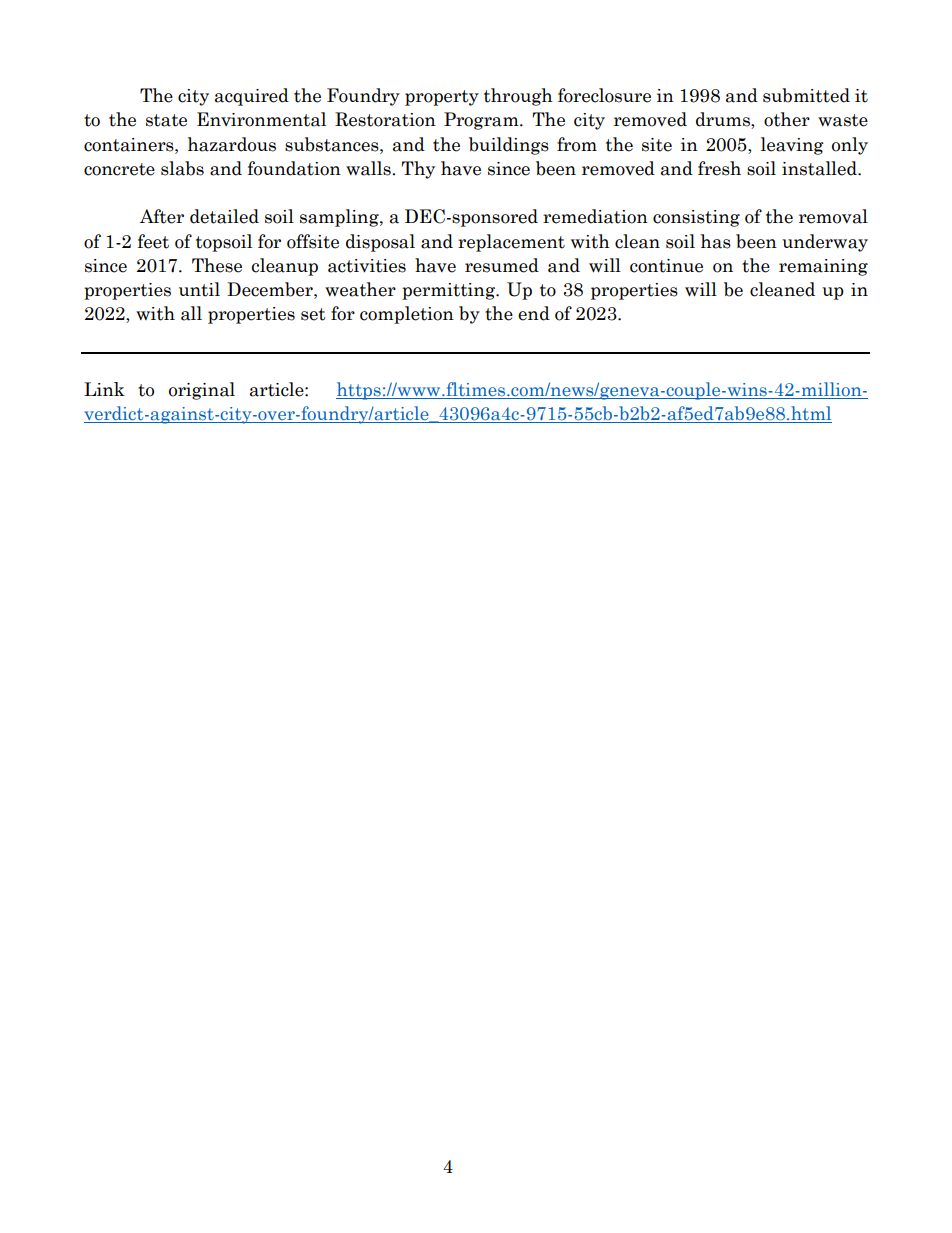 This page has height=1233, width=952. What do you see at coordinates (449, 291) in the page?
I see `permitting` at bounding box center [449, 291].
